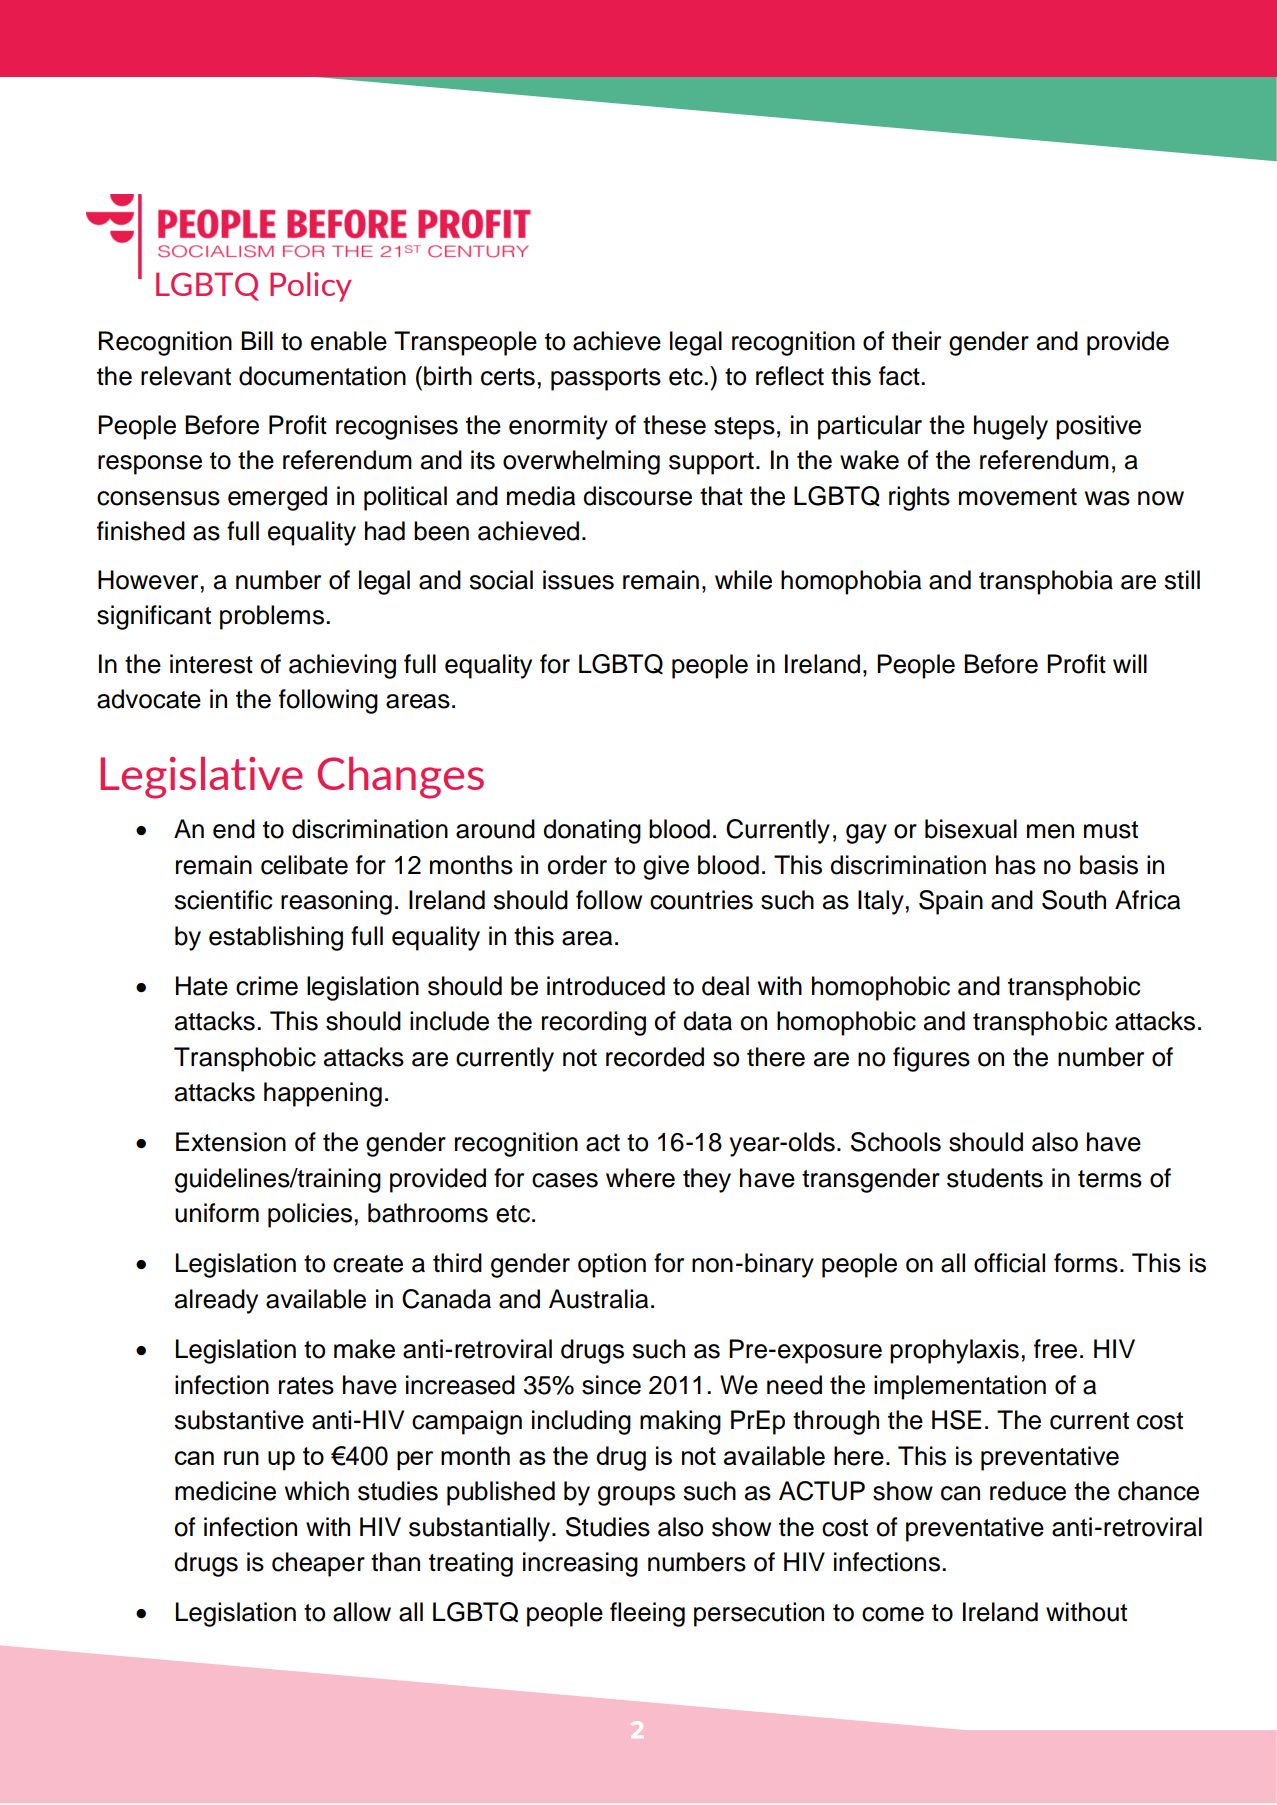 This screenshot has height=1805, width=1277. I want to click on introduced, so click(606, 986).
